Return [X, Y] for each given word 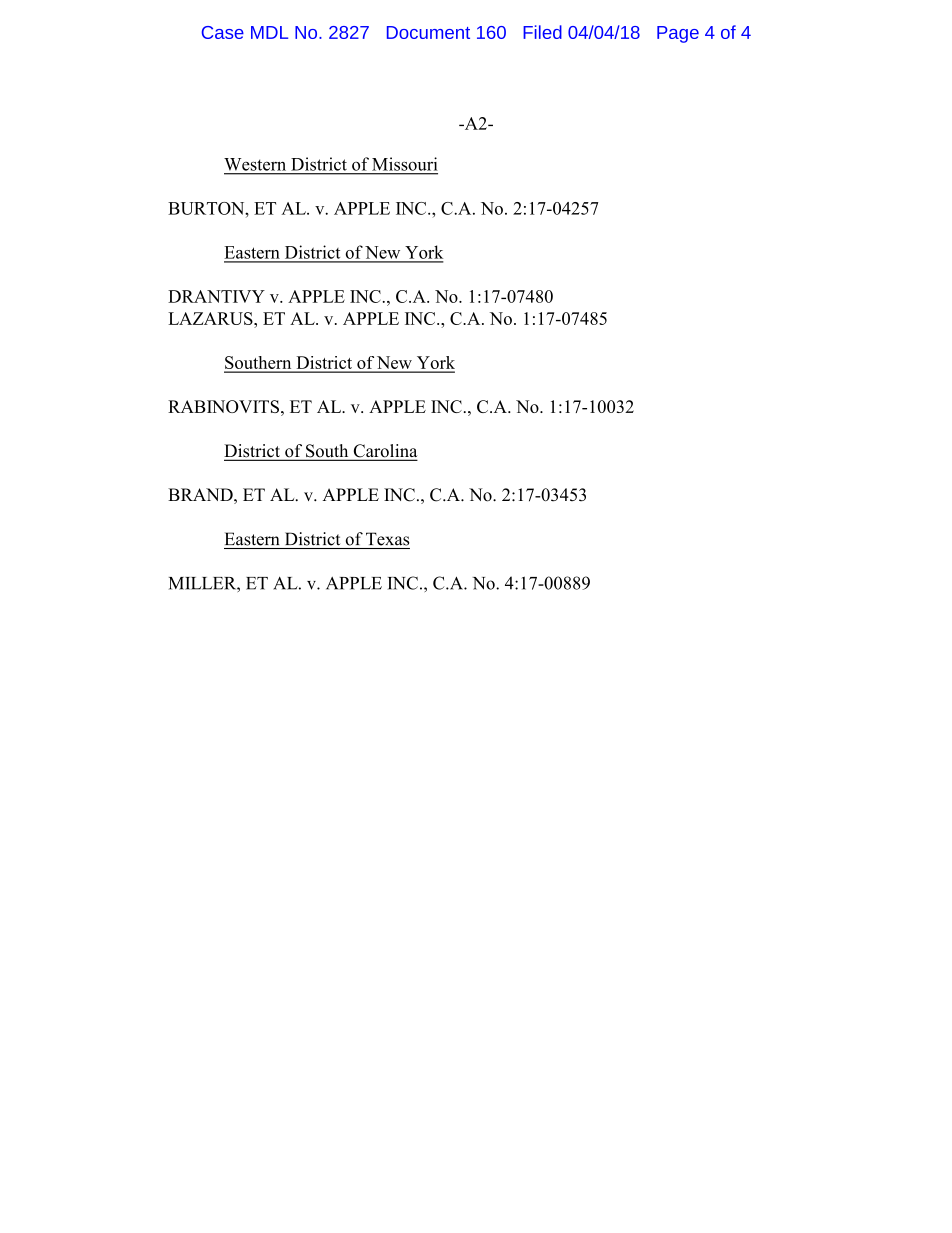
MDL [269, 32]
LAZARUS [211, 318]
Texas [387, 539]
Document [428, 32]
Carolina [384, 452]
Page [678, 34]
